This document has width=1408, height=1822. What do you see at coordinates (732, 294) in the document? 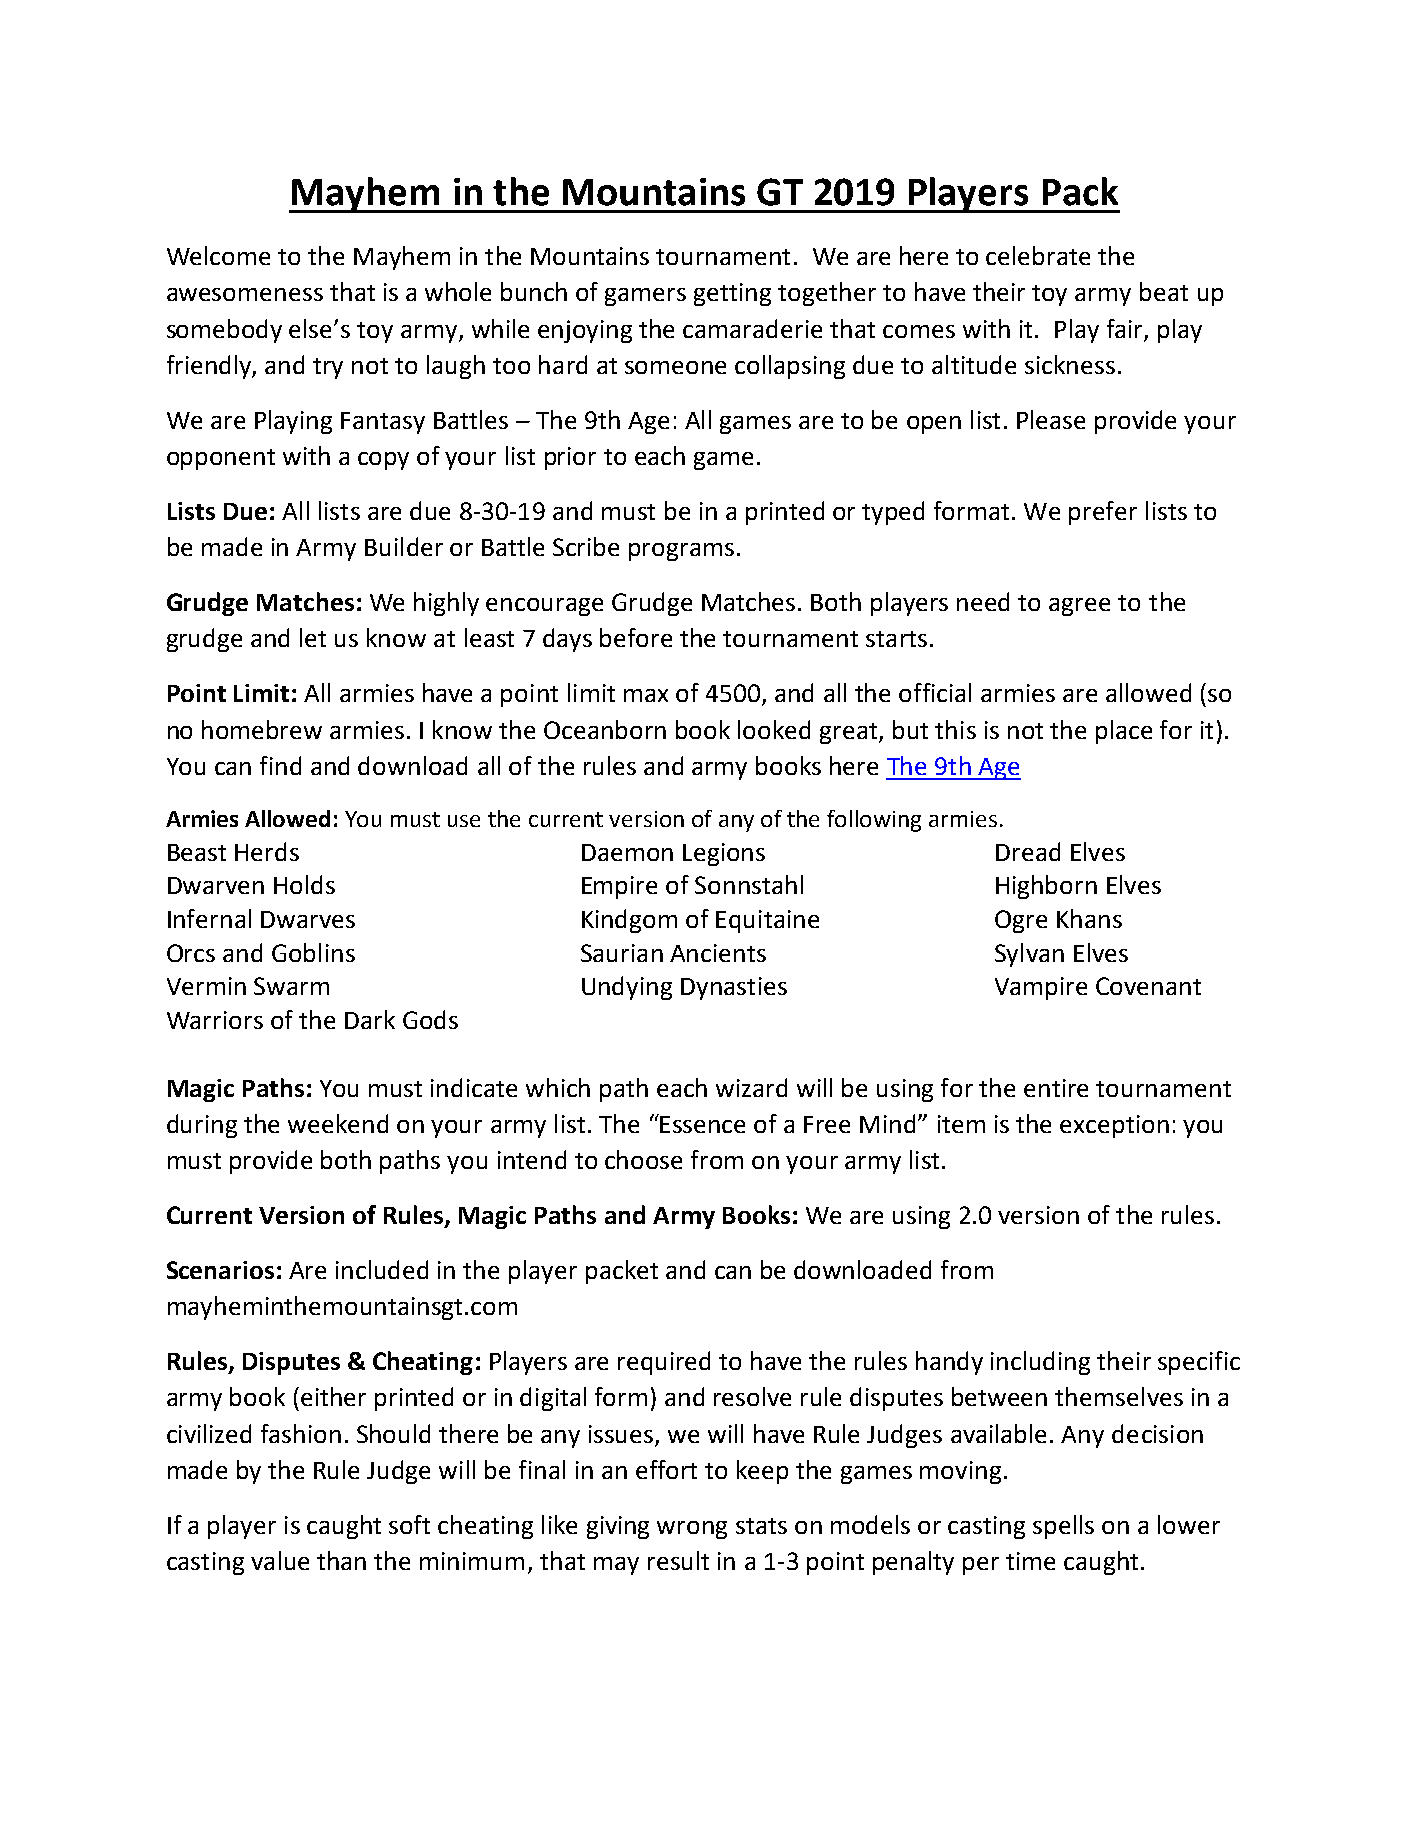
I see `getting` at bounding box center [732, 294].
